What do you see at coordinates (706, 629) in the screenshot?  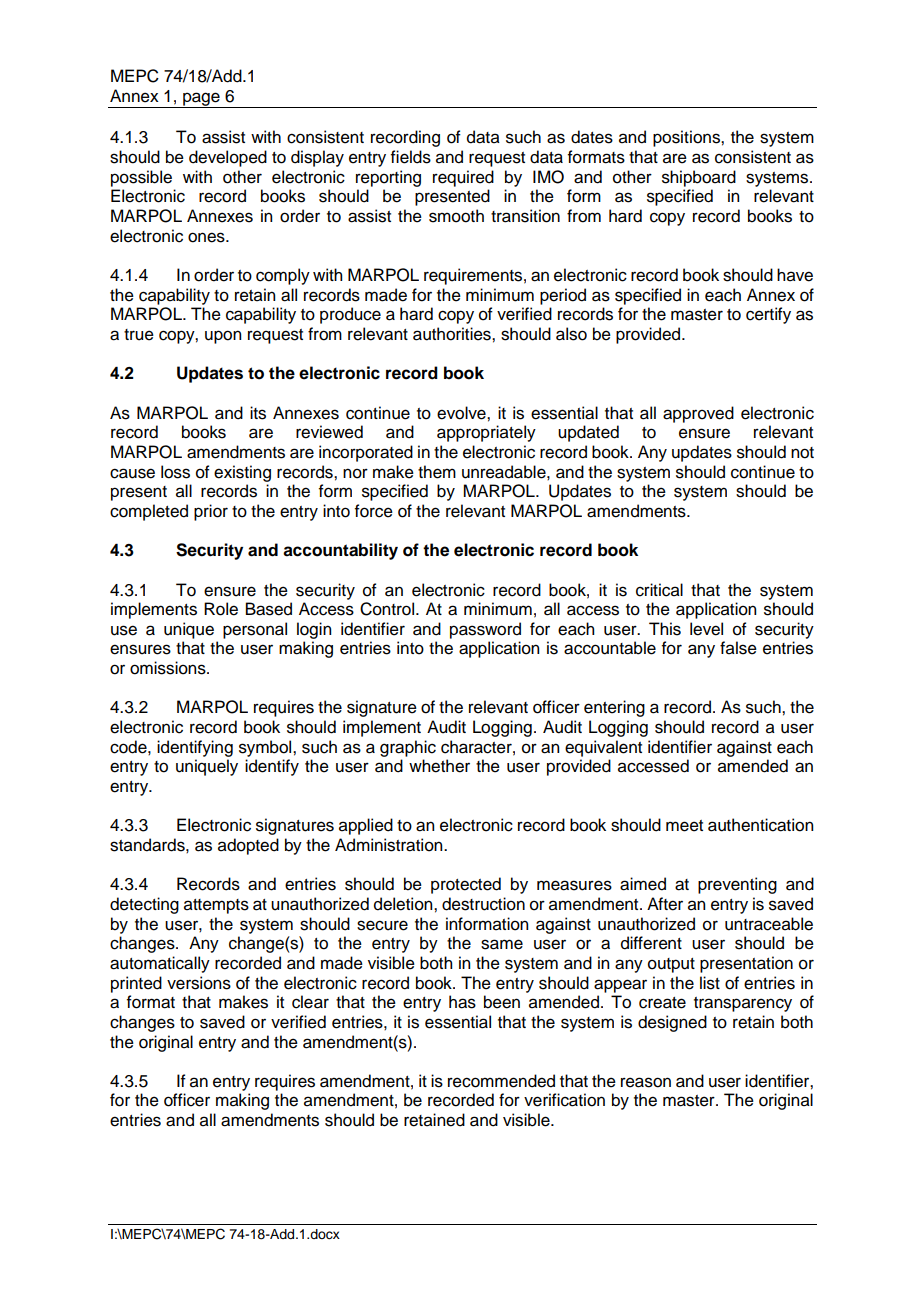 I see `level` at bounding box center [706, 629].
